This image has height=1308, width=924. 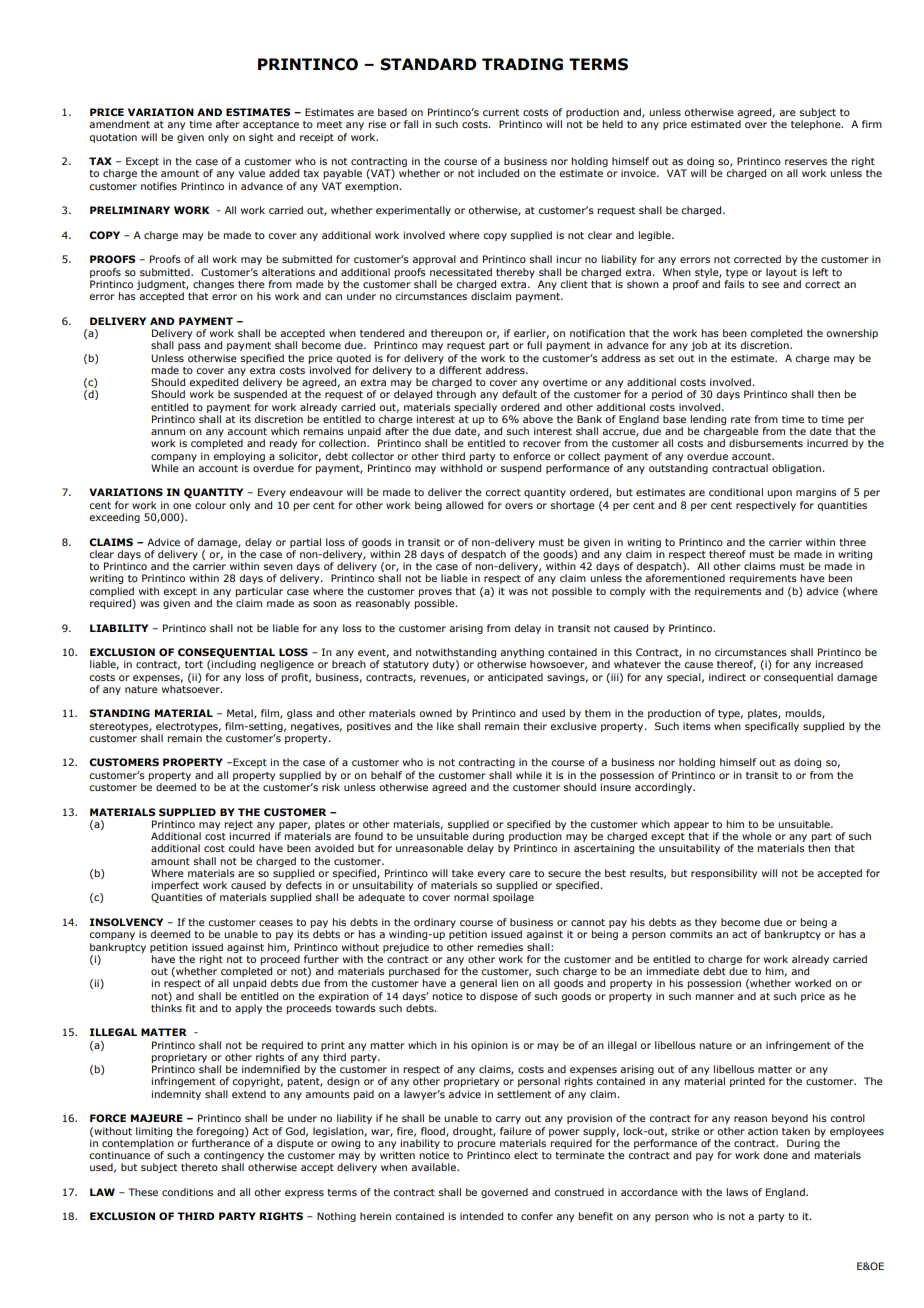 What do you see at coordinates (239, 457) in the image?
I see `employing` at bounding box center [239, 457].
